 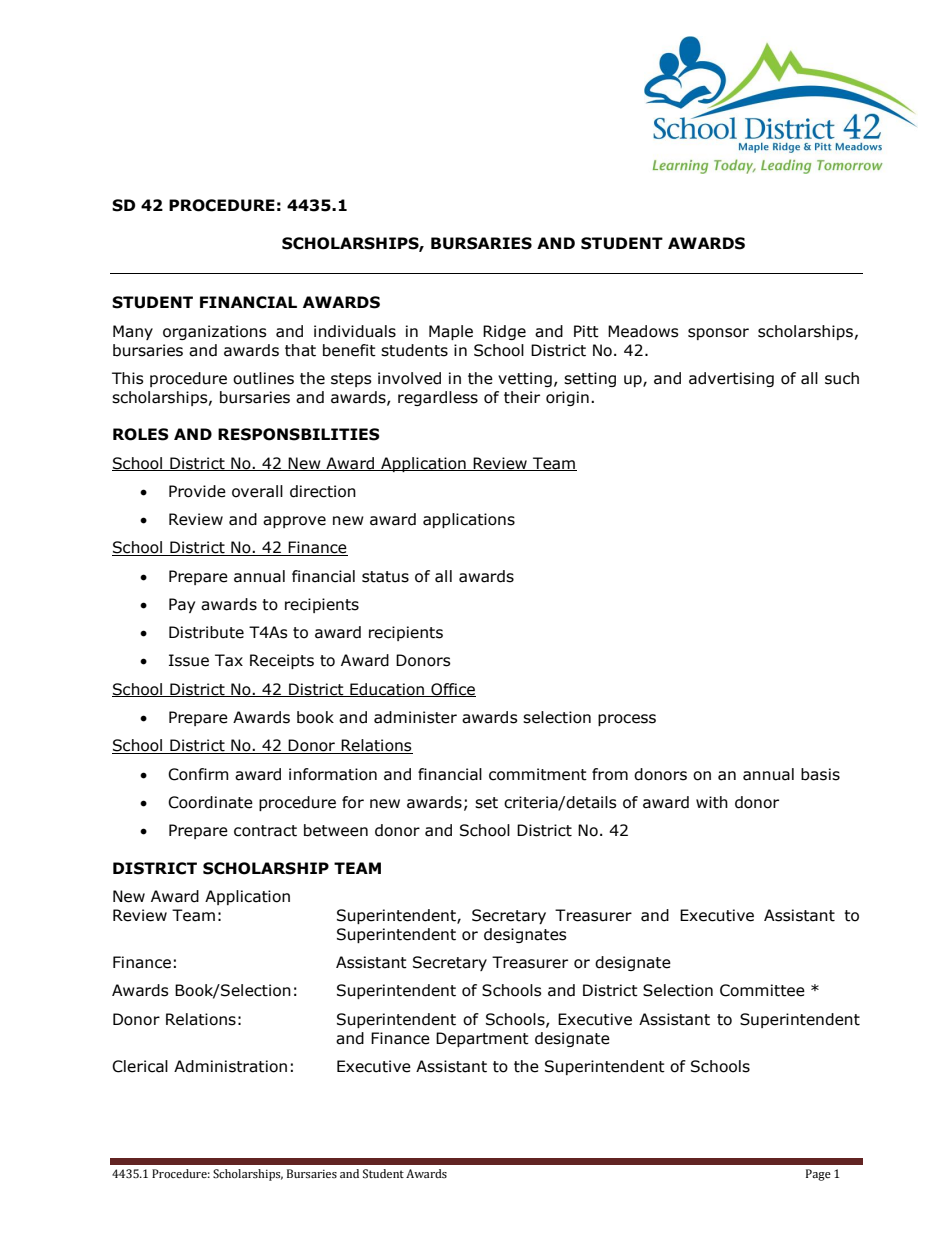 What do you see at coordinates (820, 774) in the image?
I see `basis` at bounding box center [820, 774].
